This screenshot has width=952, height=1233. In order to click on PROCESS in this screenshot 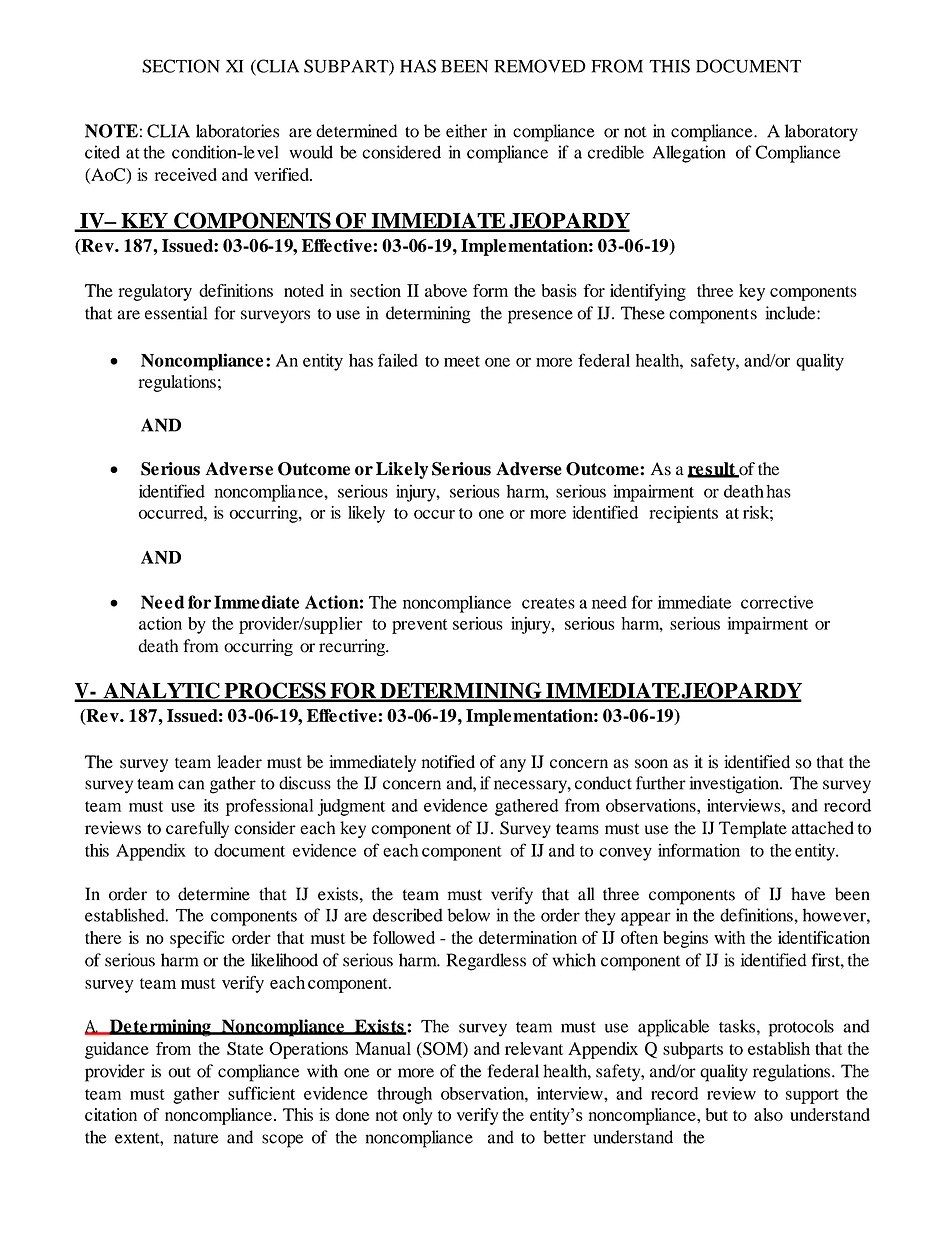, I will do `click(275, 691)`.
